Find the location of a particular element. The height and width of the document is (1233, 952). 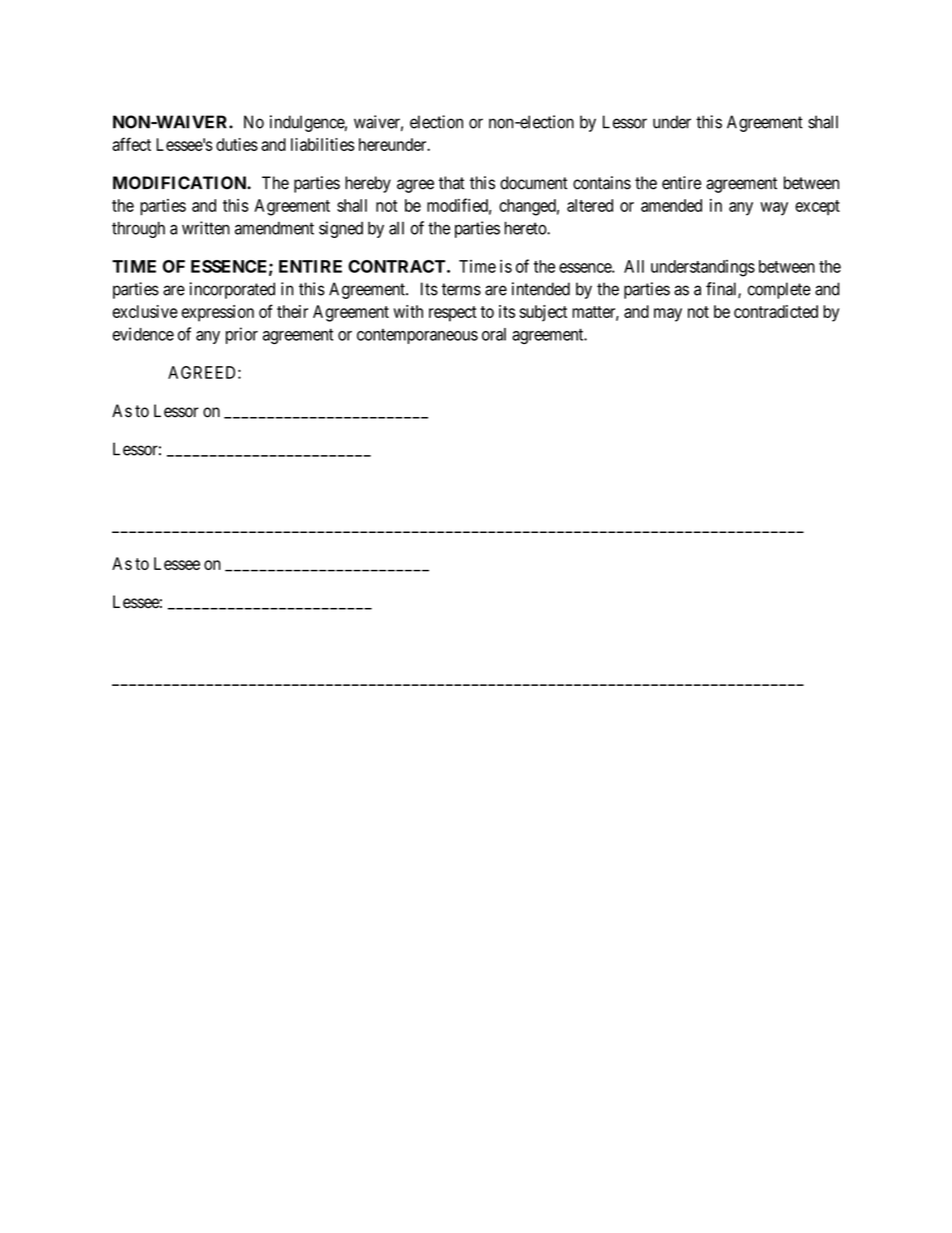

written is located at coordinates (206, 228).
